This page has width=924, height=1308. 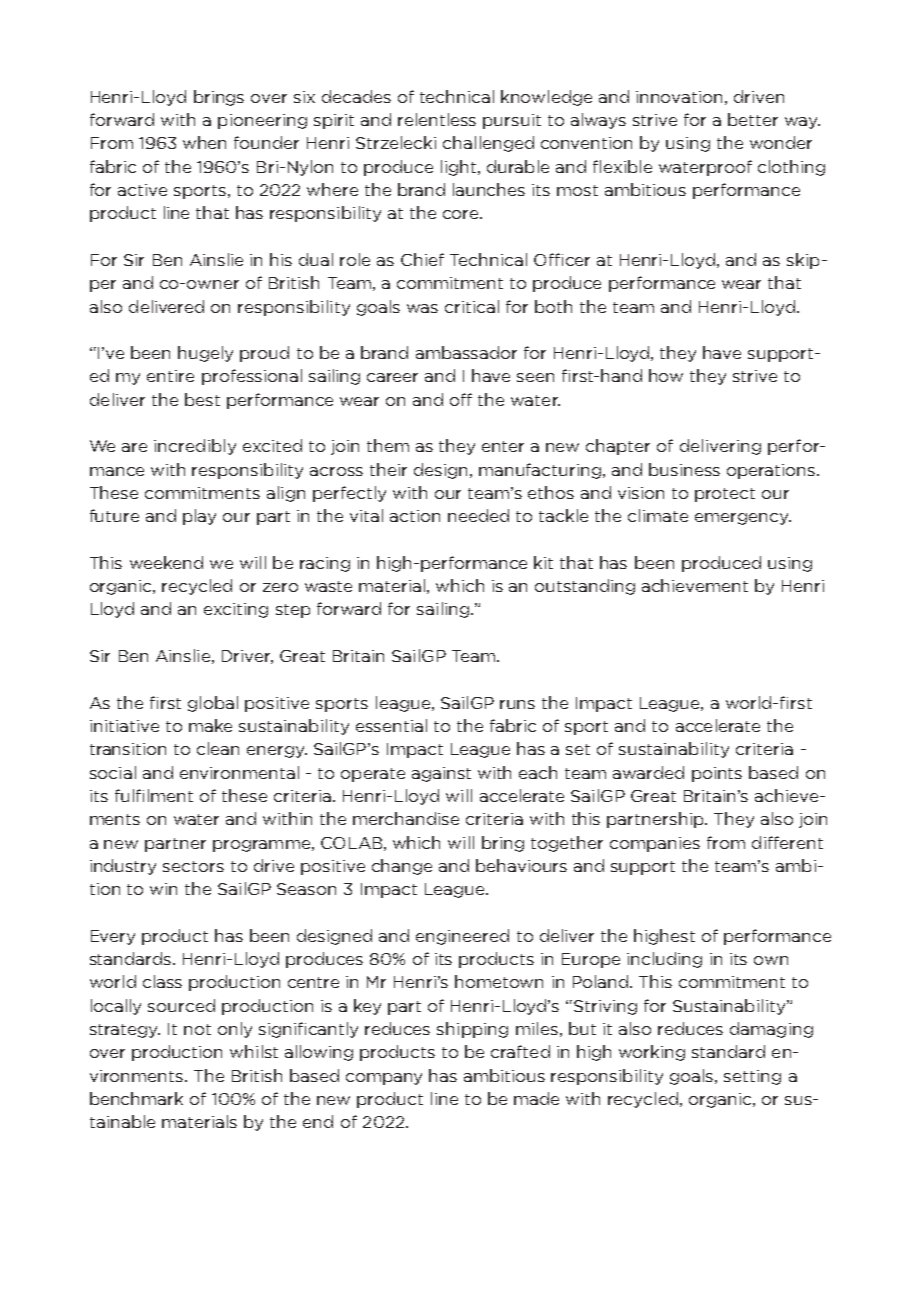 I want to click on hugely, so click(x=205, y=354).
